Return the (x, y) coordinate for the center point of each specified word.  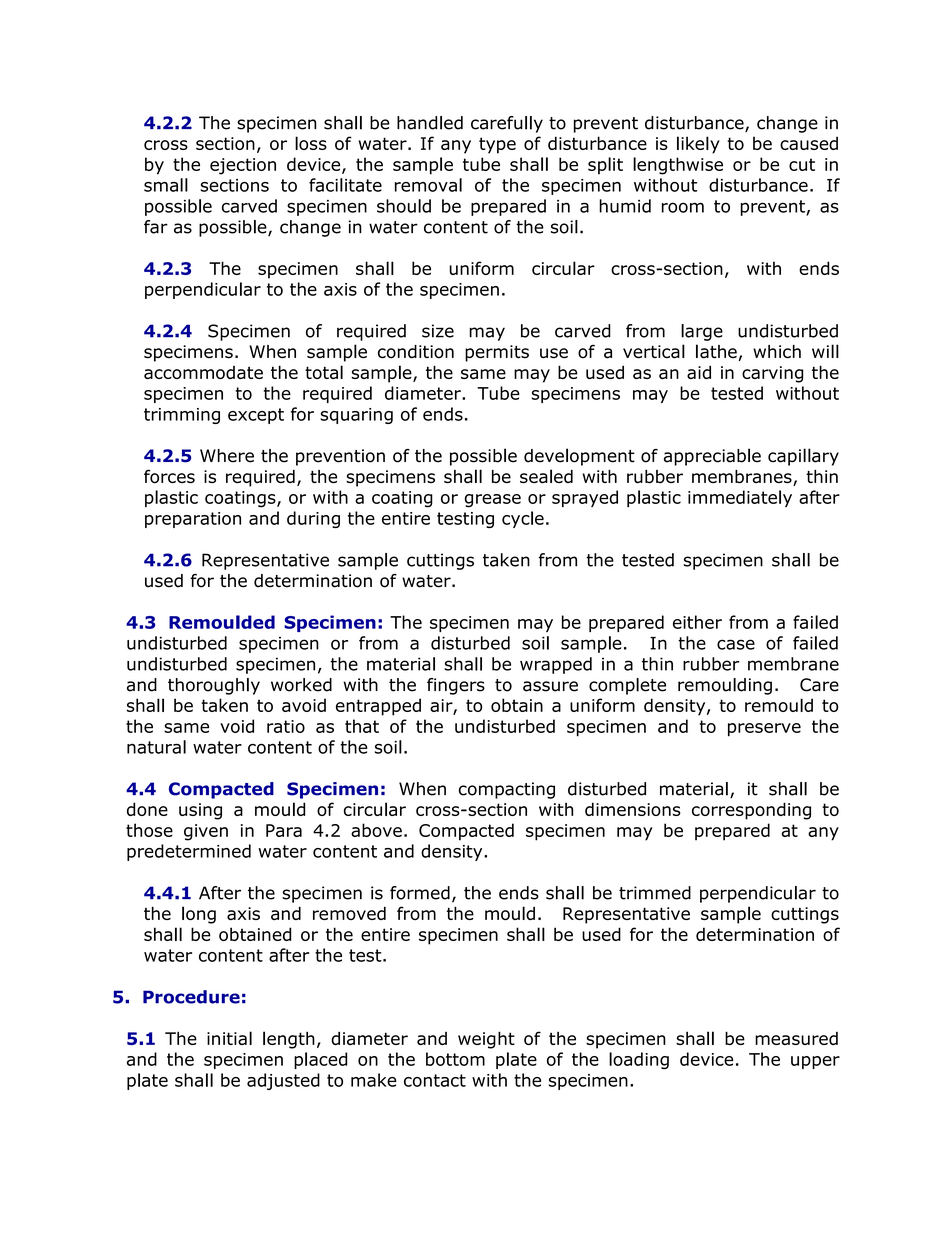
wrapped (556, 665)
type (497, 145)
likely (698, 145)
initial (229, 1038)
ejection (243, 166)
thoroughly (214, 686)
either (697, 622)
